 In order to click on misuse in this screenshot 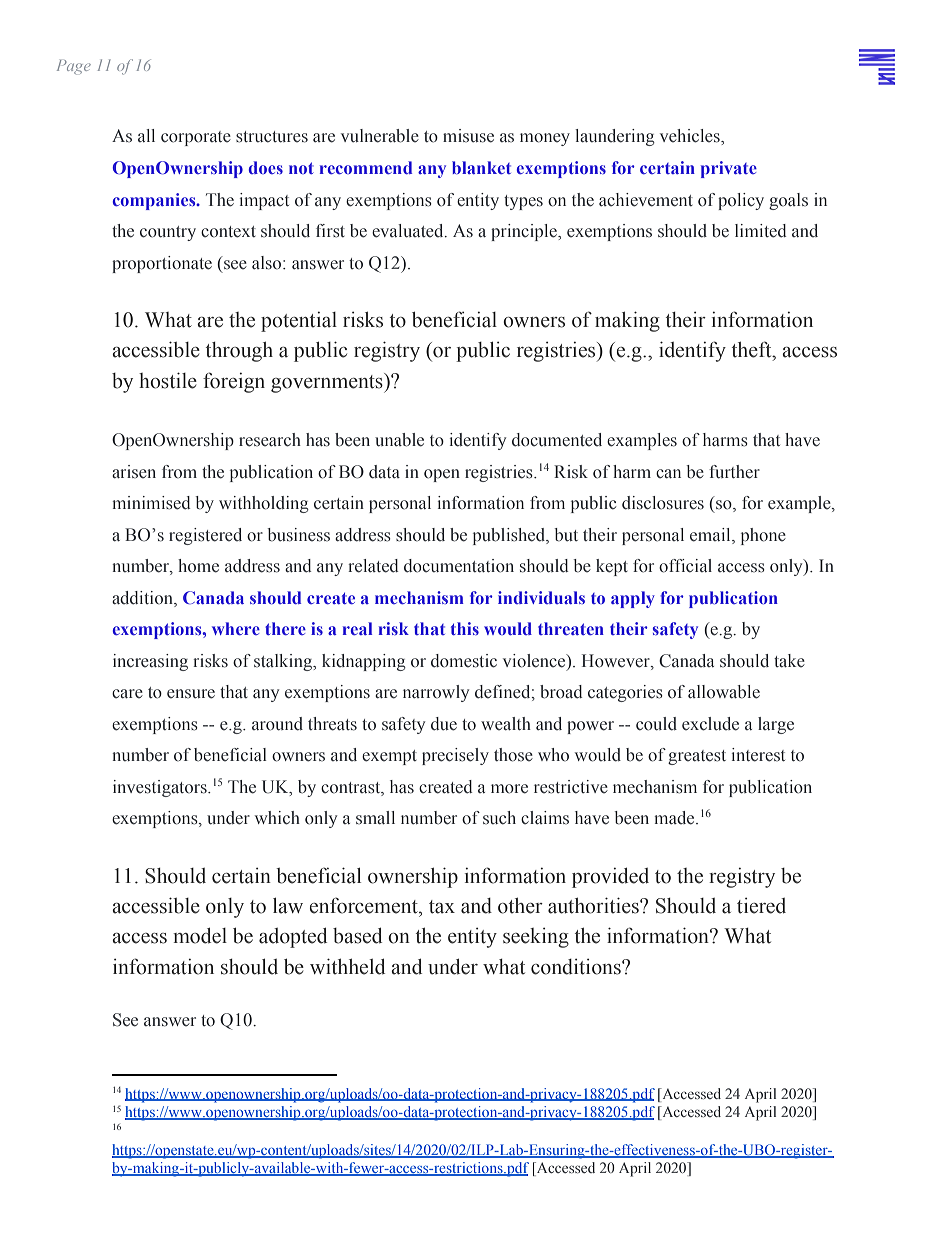, I will do `click(468, 136)`.
